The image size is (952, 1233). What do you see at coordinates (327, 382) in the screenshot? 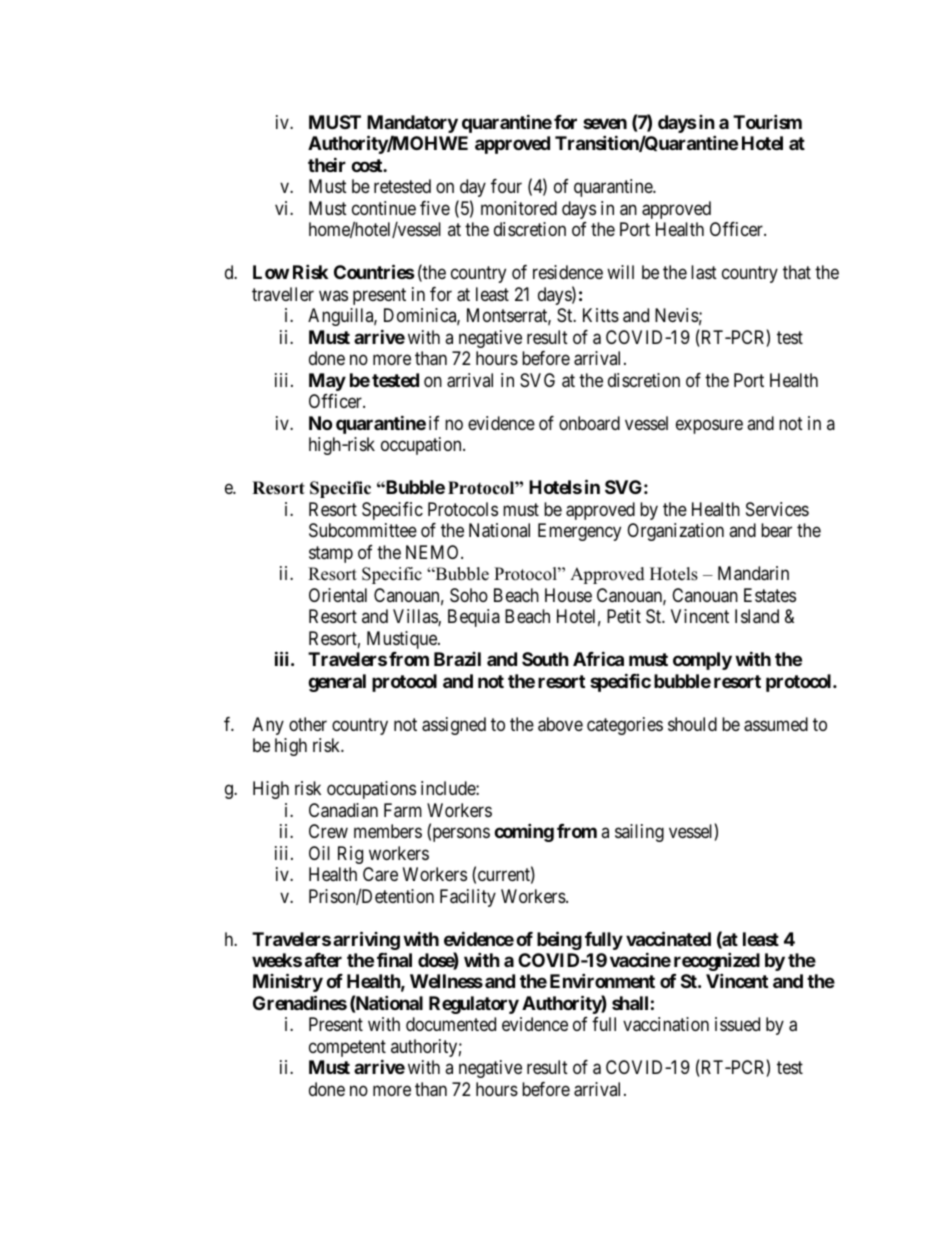
I see `May` at bounding box center [327, 382].
